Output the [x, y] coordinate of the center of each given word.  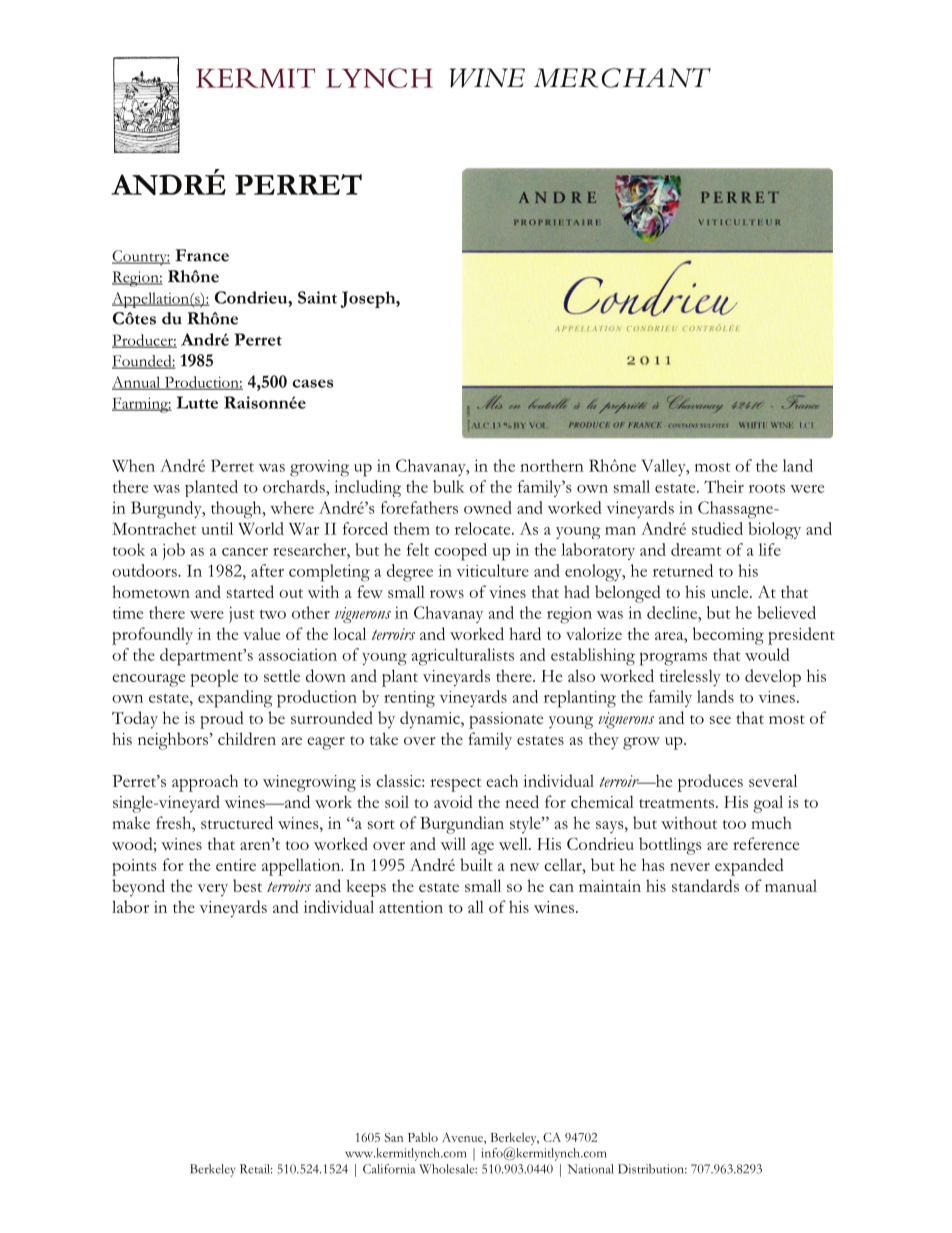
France [202, 255]
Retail [256, 1169]
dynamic [431, 720]
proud [222, 720]
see [720, 720]
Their [724, 486]
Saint [317, 297]
